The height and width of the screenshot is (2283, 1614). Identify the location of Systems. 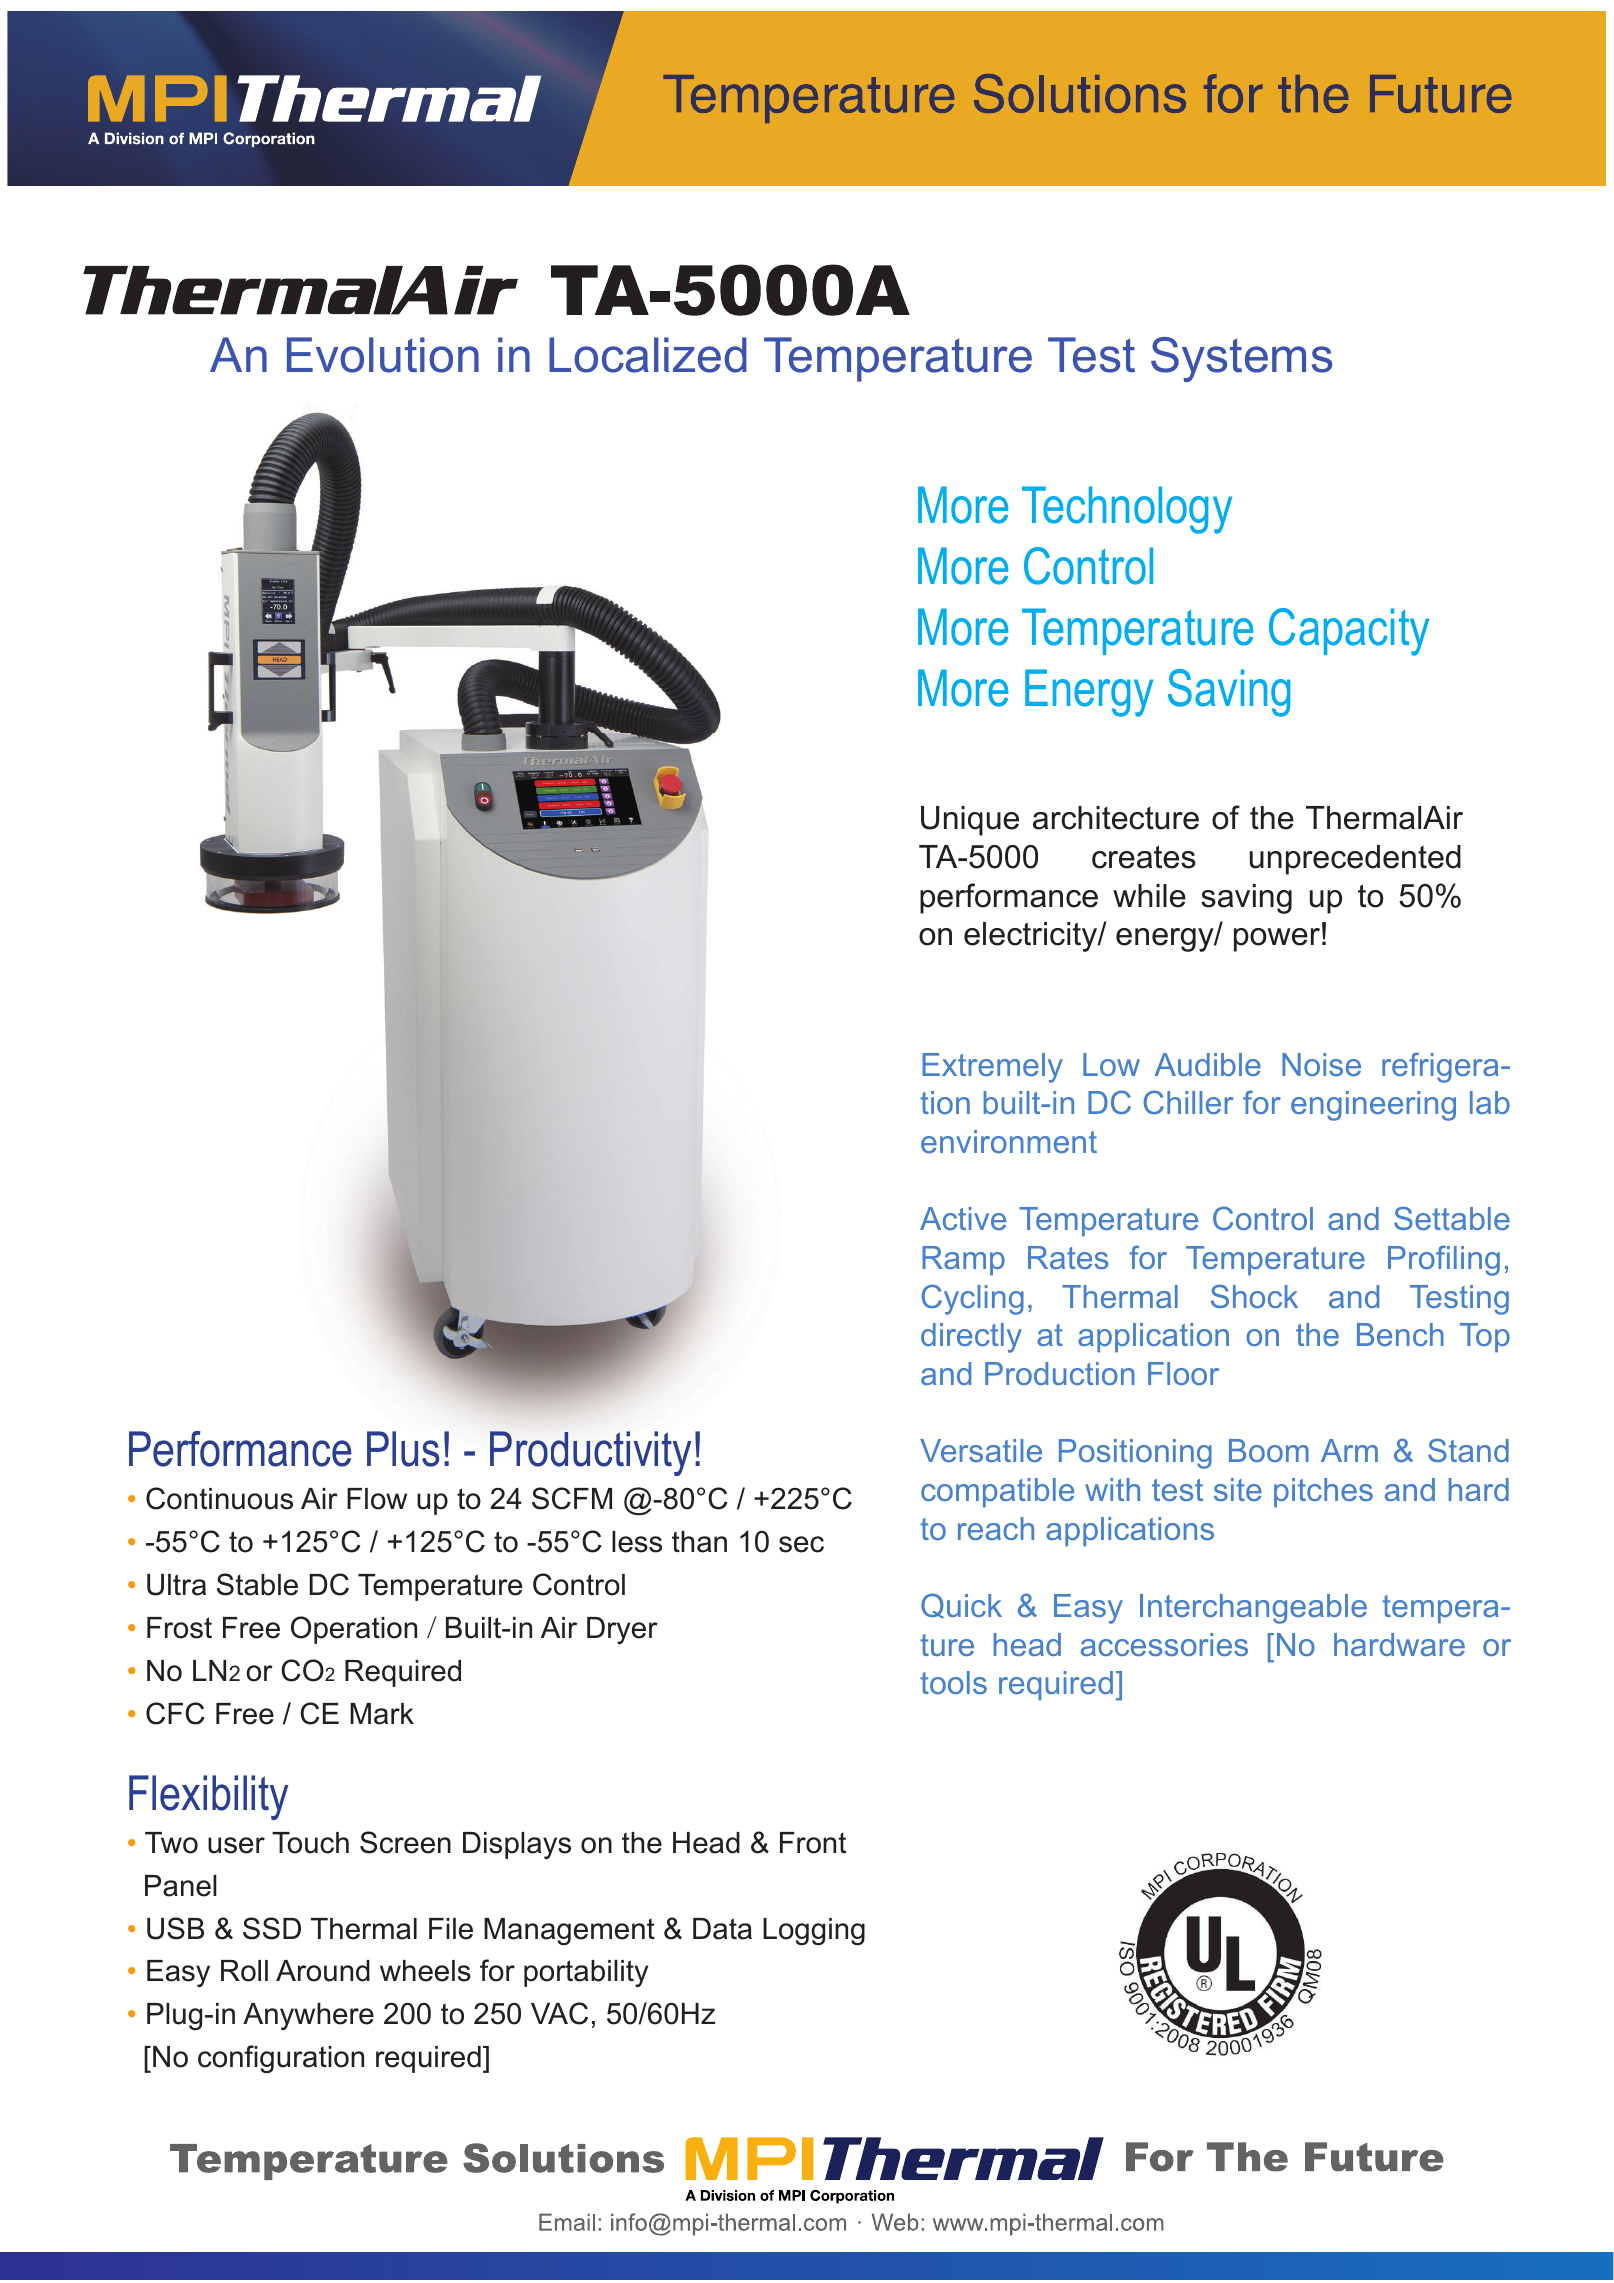
(1241, 359).
